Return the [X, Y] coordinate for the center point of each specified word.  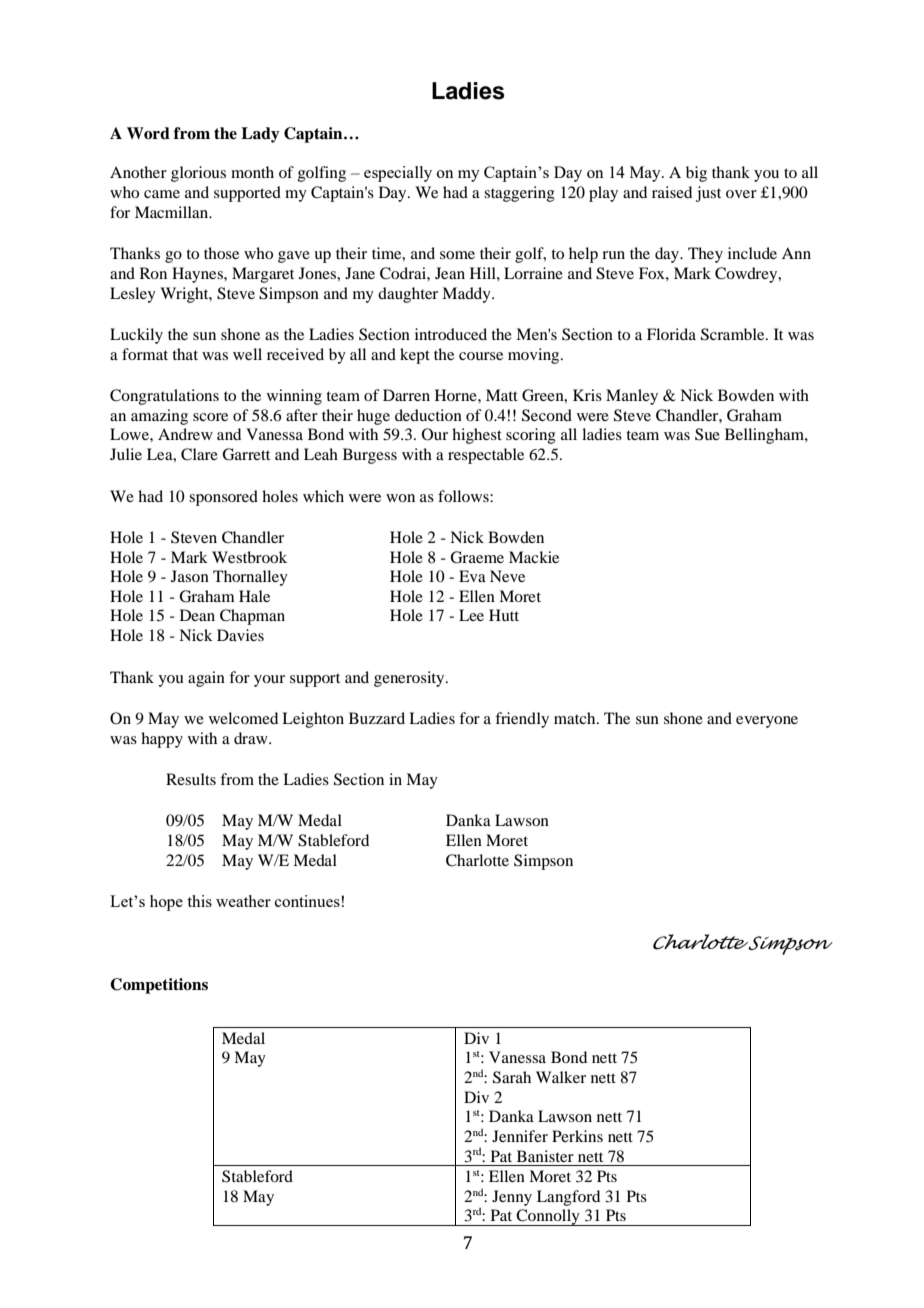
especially [398, 174]
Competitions [159, 986]
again [206, 679]
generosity [410, 679]
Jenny [512, 1198]
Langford [568, 1198]
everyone [767, 722]
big [696, 174]
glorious [198, 174]
